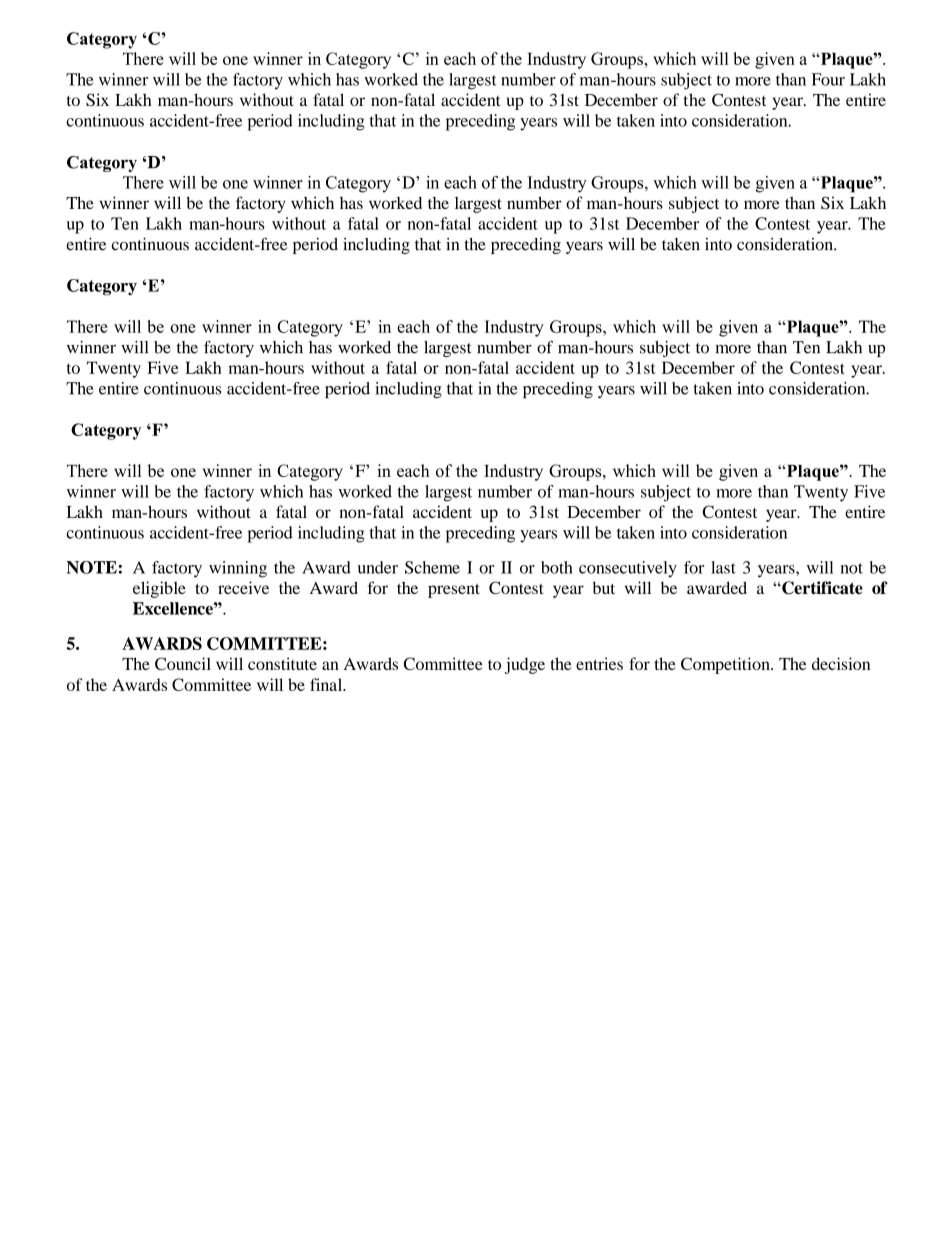 The image size is (952, 1233). I want to click on under, so click(378, 567).
